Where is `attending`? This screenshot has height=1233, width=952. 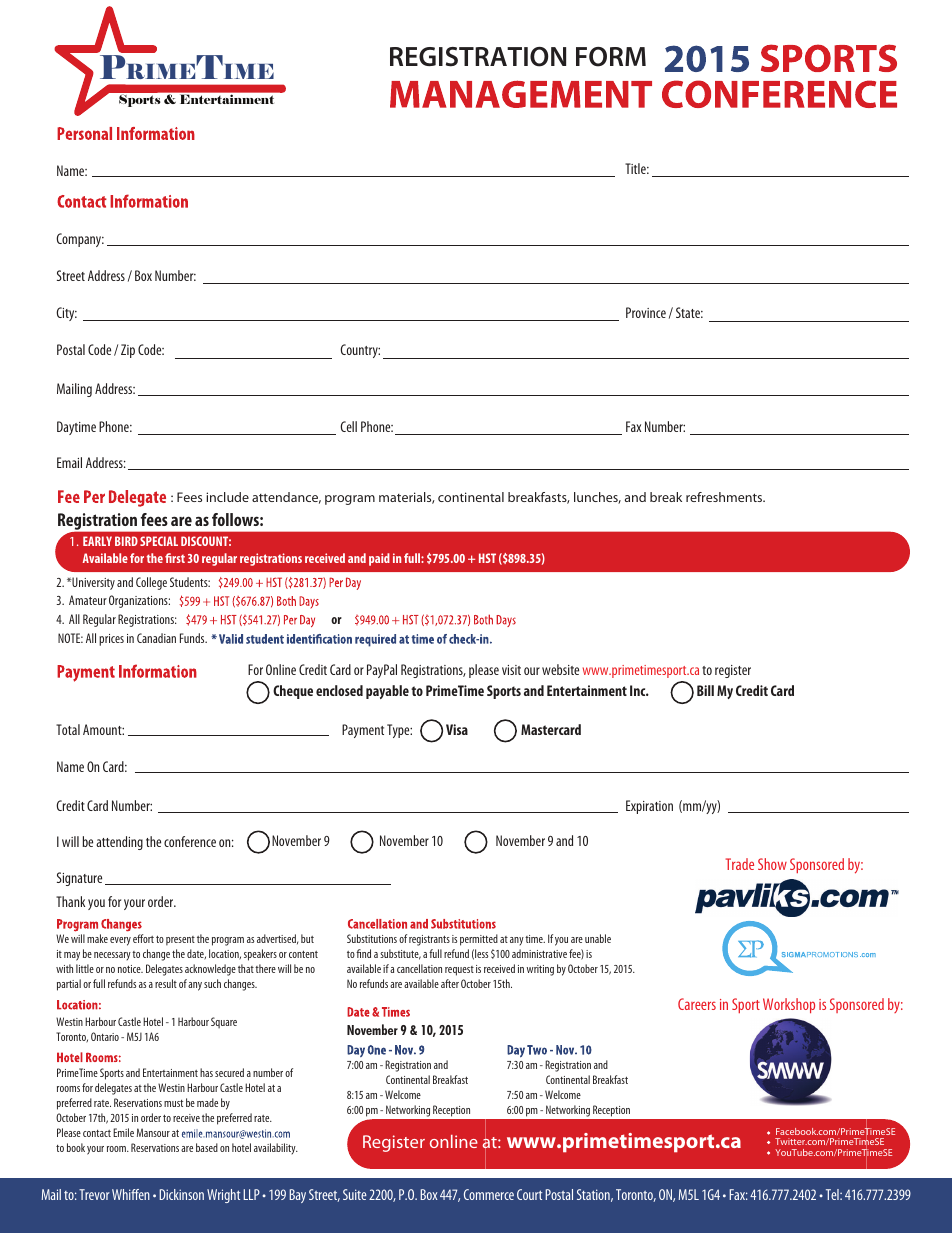
attending is located at coordinates (119, 843).
